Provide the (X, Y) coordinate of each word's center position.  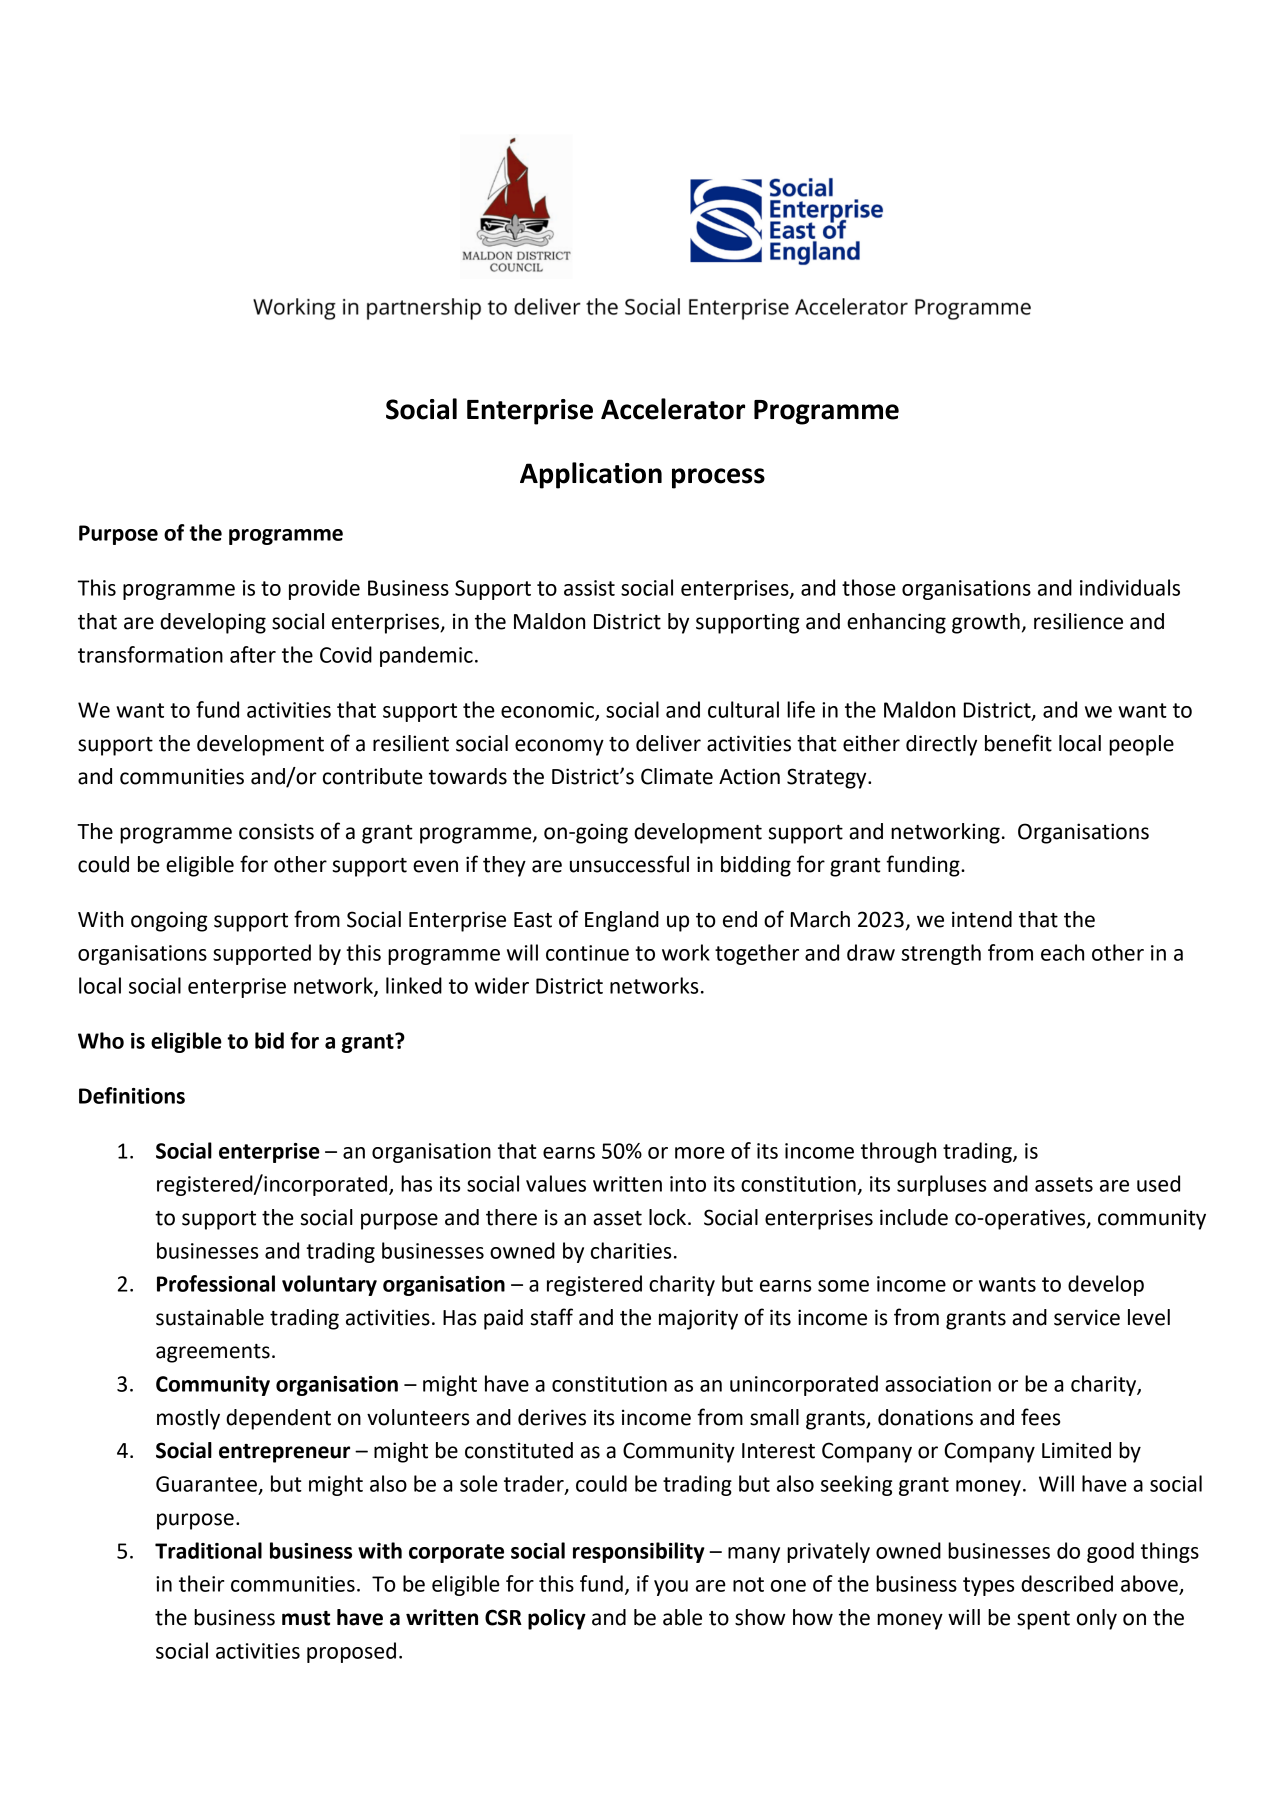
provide (324, 589)
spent (1043, 1620)
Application (591, 475)
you (671, 1588)
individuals (1130, 587)
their (202, 1583)
